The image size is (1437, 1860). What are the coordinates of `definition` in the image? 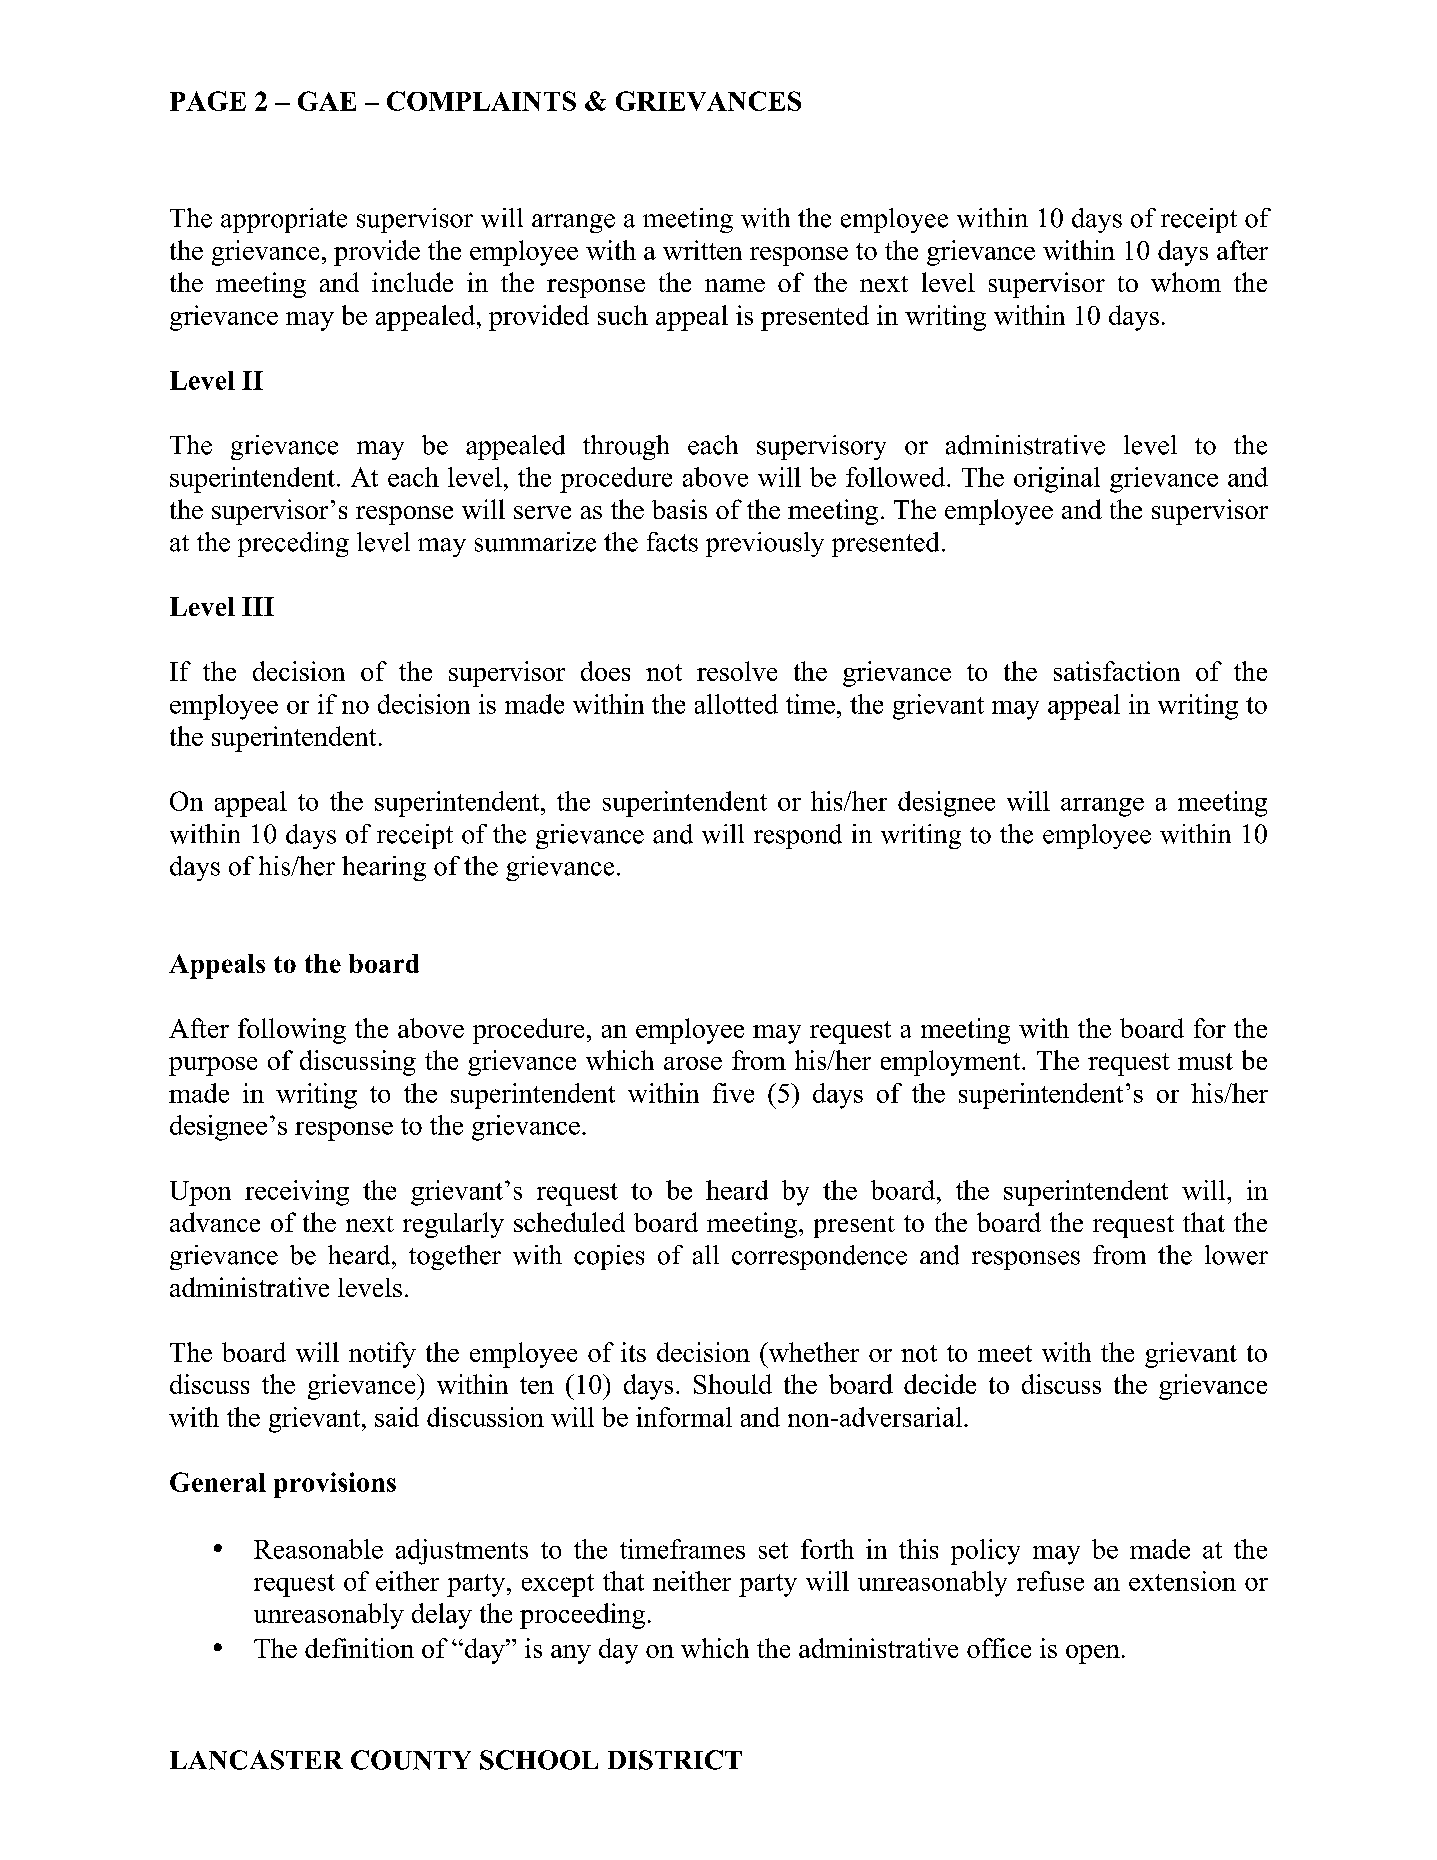 It's located at (359, 1648).
